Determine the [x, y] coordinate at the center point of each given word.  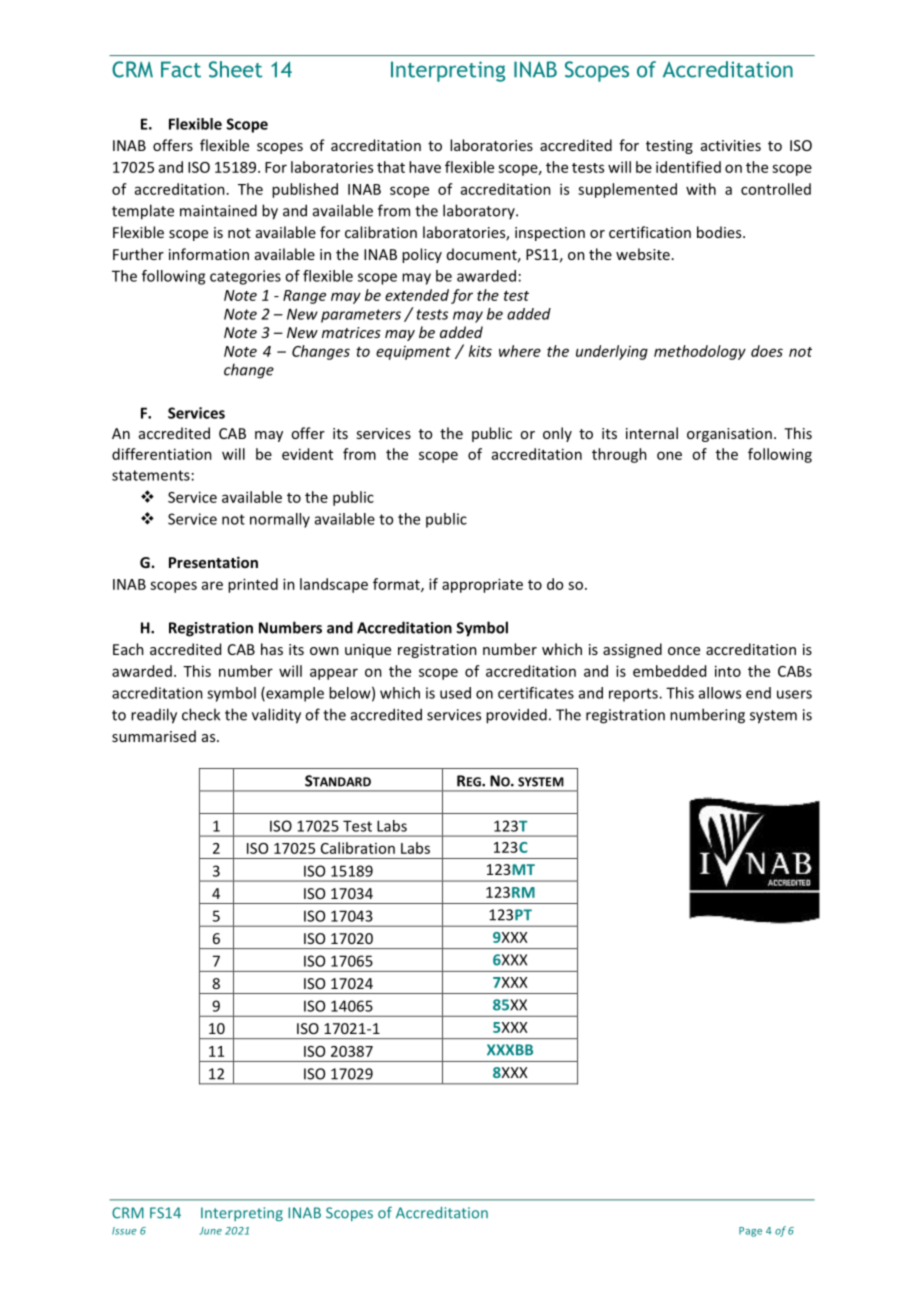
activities [731, 145]
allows [720, 693]
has [272, 649]
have [425, 167]
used [455, 693]
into [728, 671]
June [210, 1231]
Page [750, 1232]
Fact [181, 69]
